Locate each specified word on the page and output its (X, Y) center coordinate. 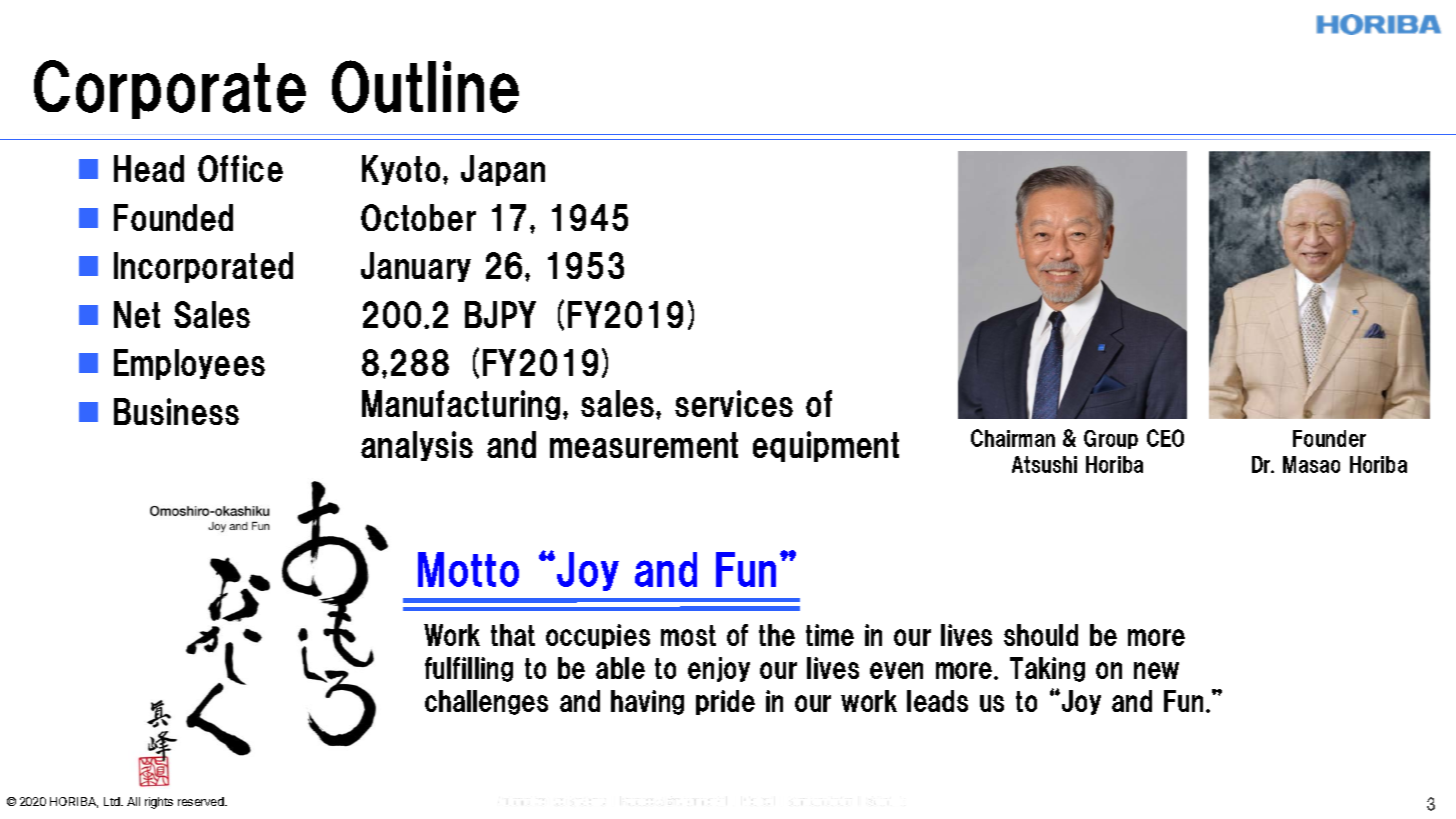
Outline (425, 86)
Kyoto (401, 170)
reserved (202, 801)
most (688, 635)
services (734, 403)
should (1041, 635)
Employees (189, 364)
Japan (503, 170)
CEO (1165, 438)
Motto (468, 569)
